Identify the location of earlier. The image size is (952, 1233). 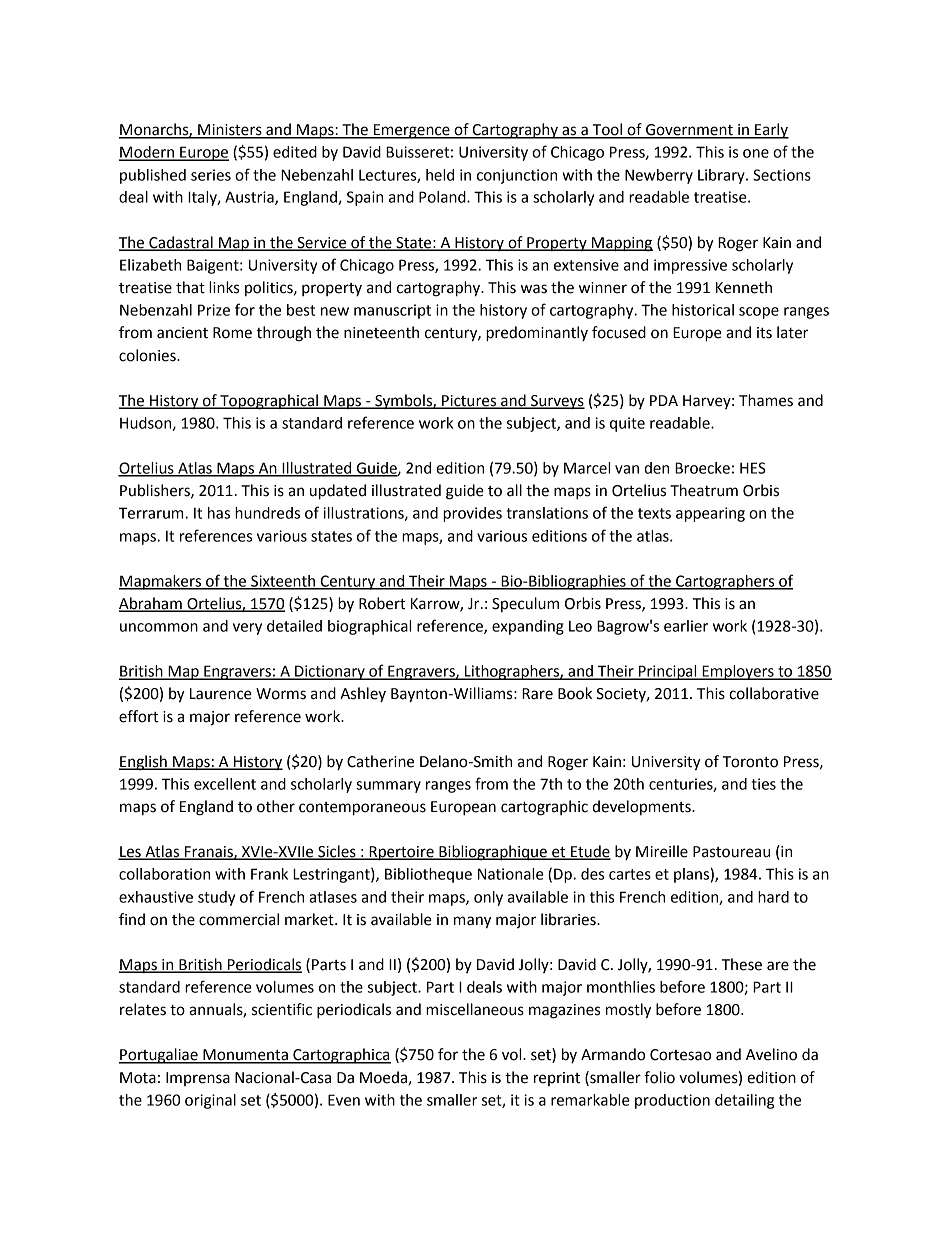
(686, 626).
